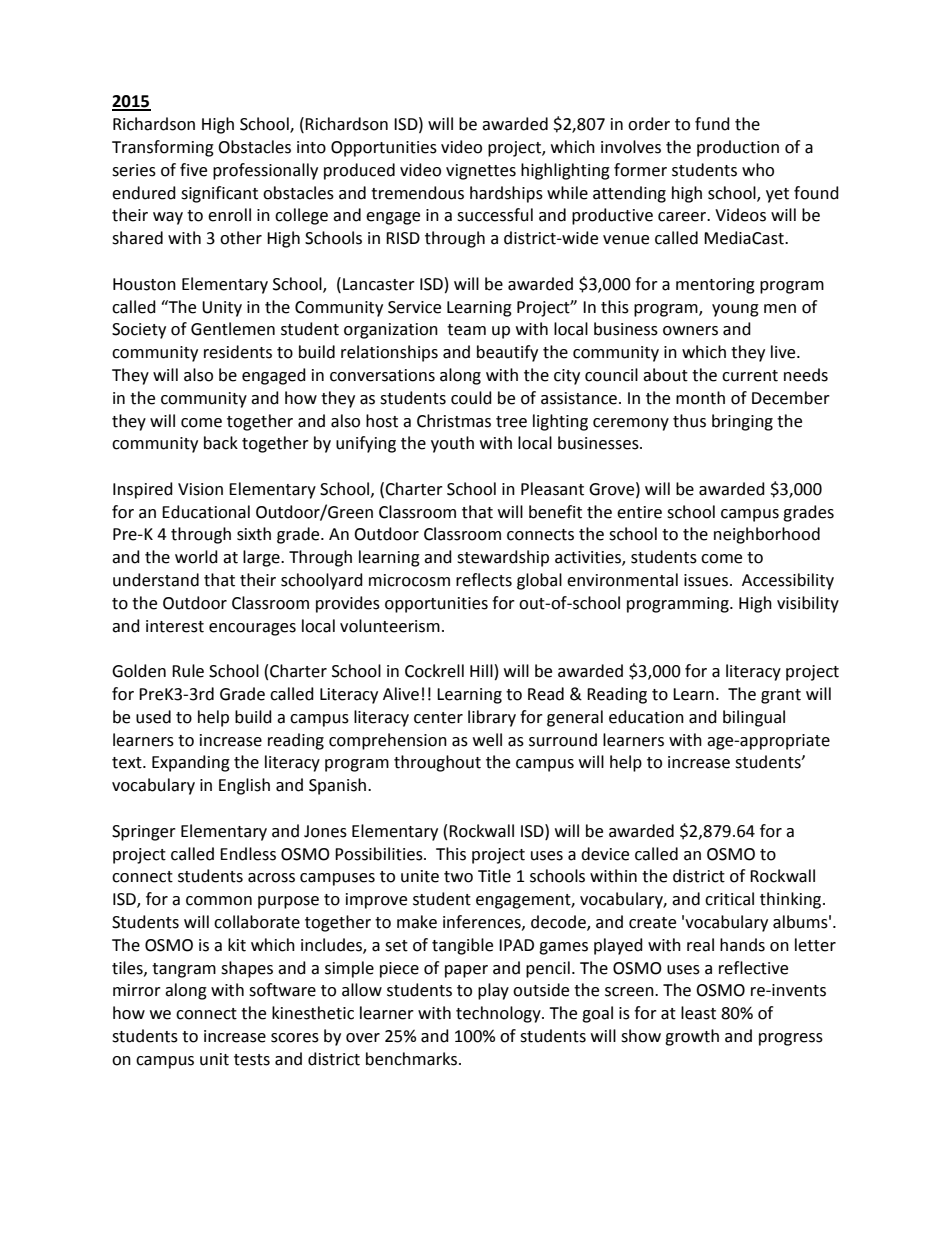  I want to click on youth, so click(452, 444).
